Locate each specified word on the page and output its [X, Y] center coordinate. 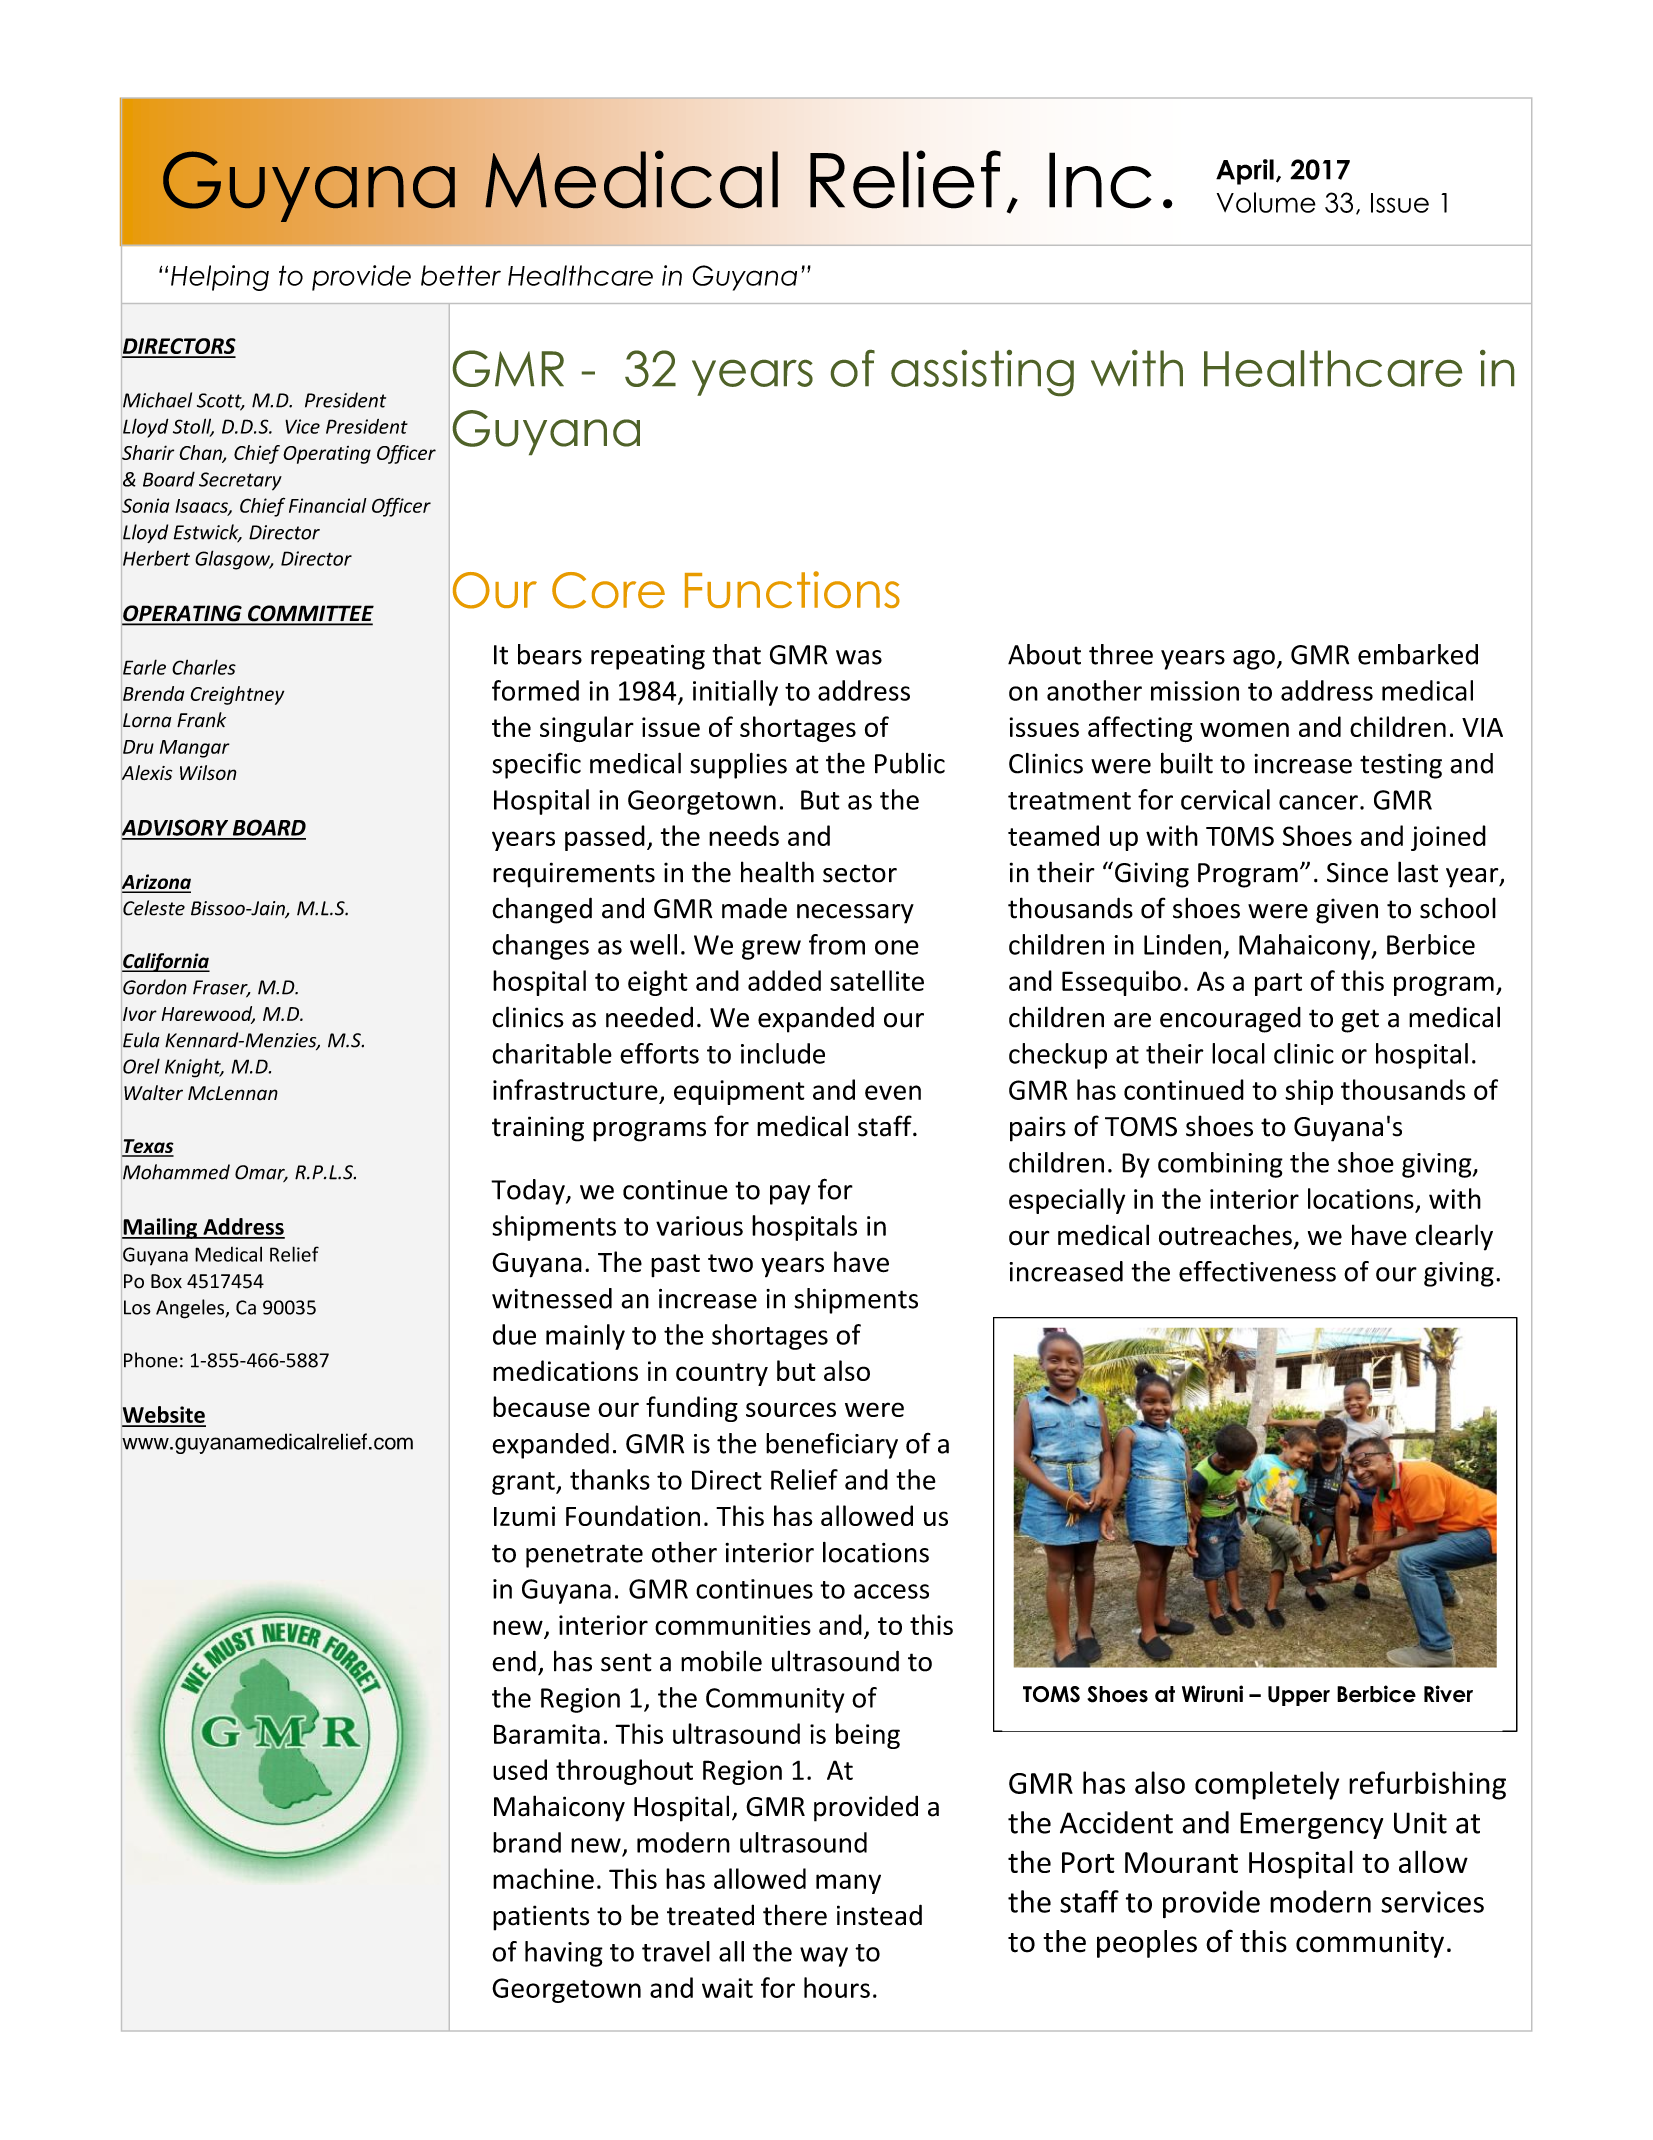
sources [791, 1409]
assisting [982, 373]
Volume [1266, 202]
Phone [151, 1360]
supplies [738, 765]
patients [541, 1918]
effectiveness [1257, 1271]
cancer [1318, 802]
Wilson [208, 772]
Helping [220, 278]
